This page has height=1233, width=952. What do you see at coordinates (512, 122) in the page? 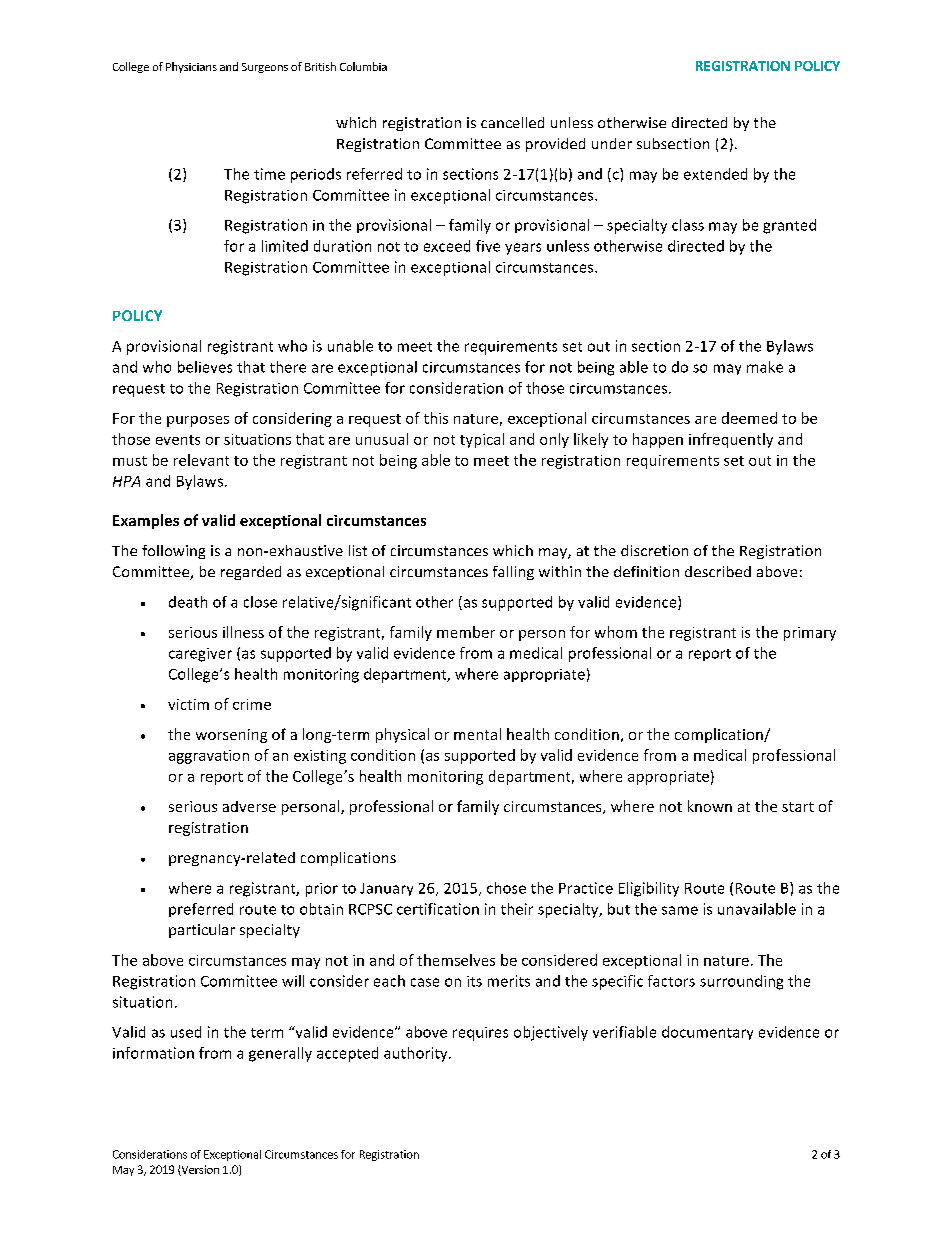
I see `cancelled` at bounding box center [512, 122].
